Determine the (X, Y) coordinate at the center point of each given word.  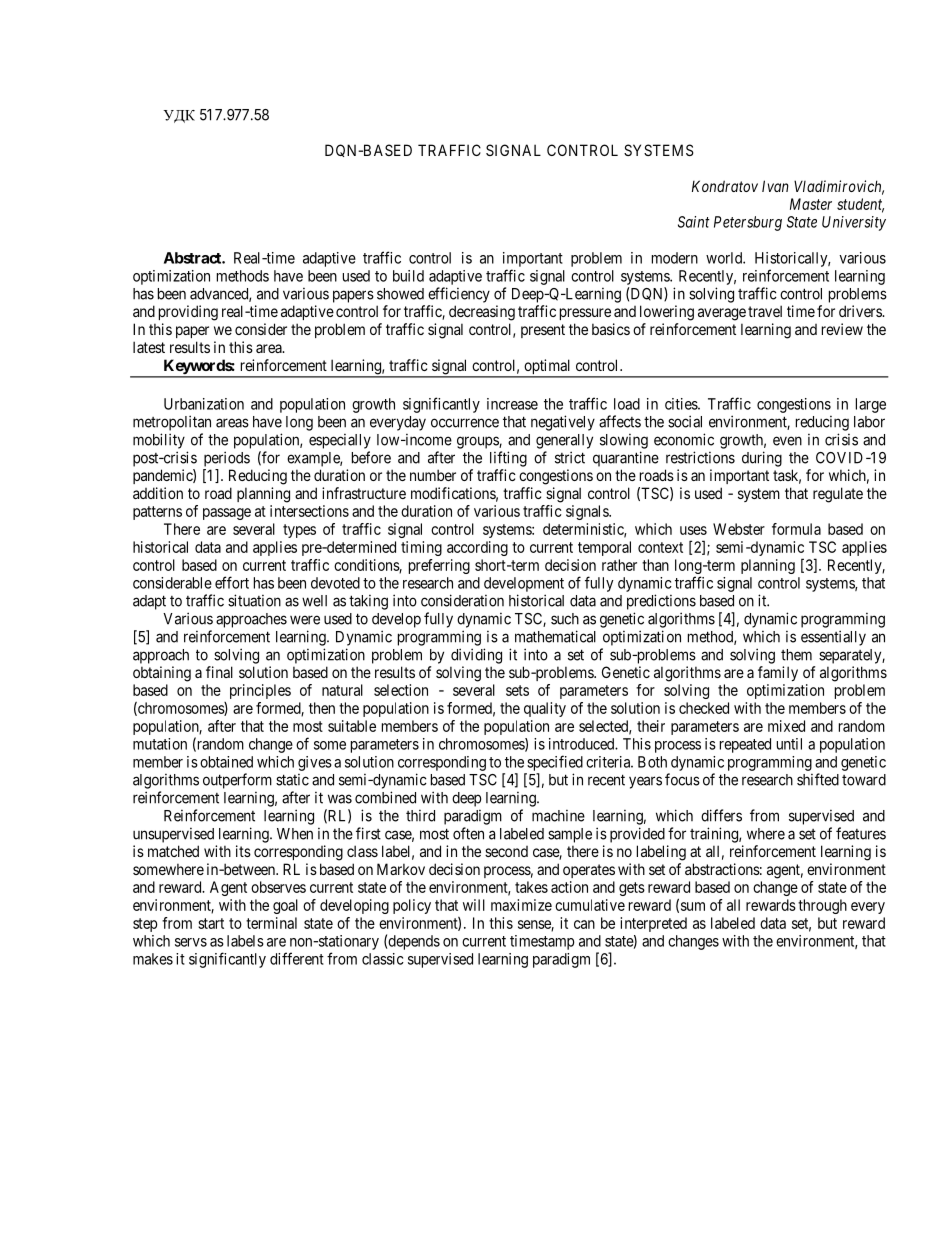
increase (512, 404)
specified (555, 763)
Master (811, 204)
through (822, 906)
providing (188, 313)
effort (232, 582)
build (408, 276)
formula (796, 529)
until (789, 744)
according (477, 548)
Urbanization (204, 404)
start (211, 923)
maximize (521, 905)
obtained (226, 762)
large (871, 405)
